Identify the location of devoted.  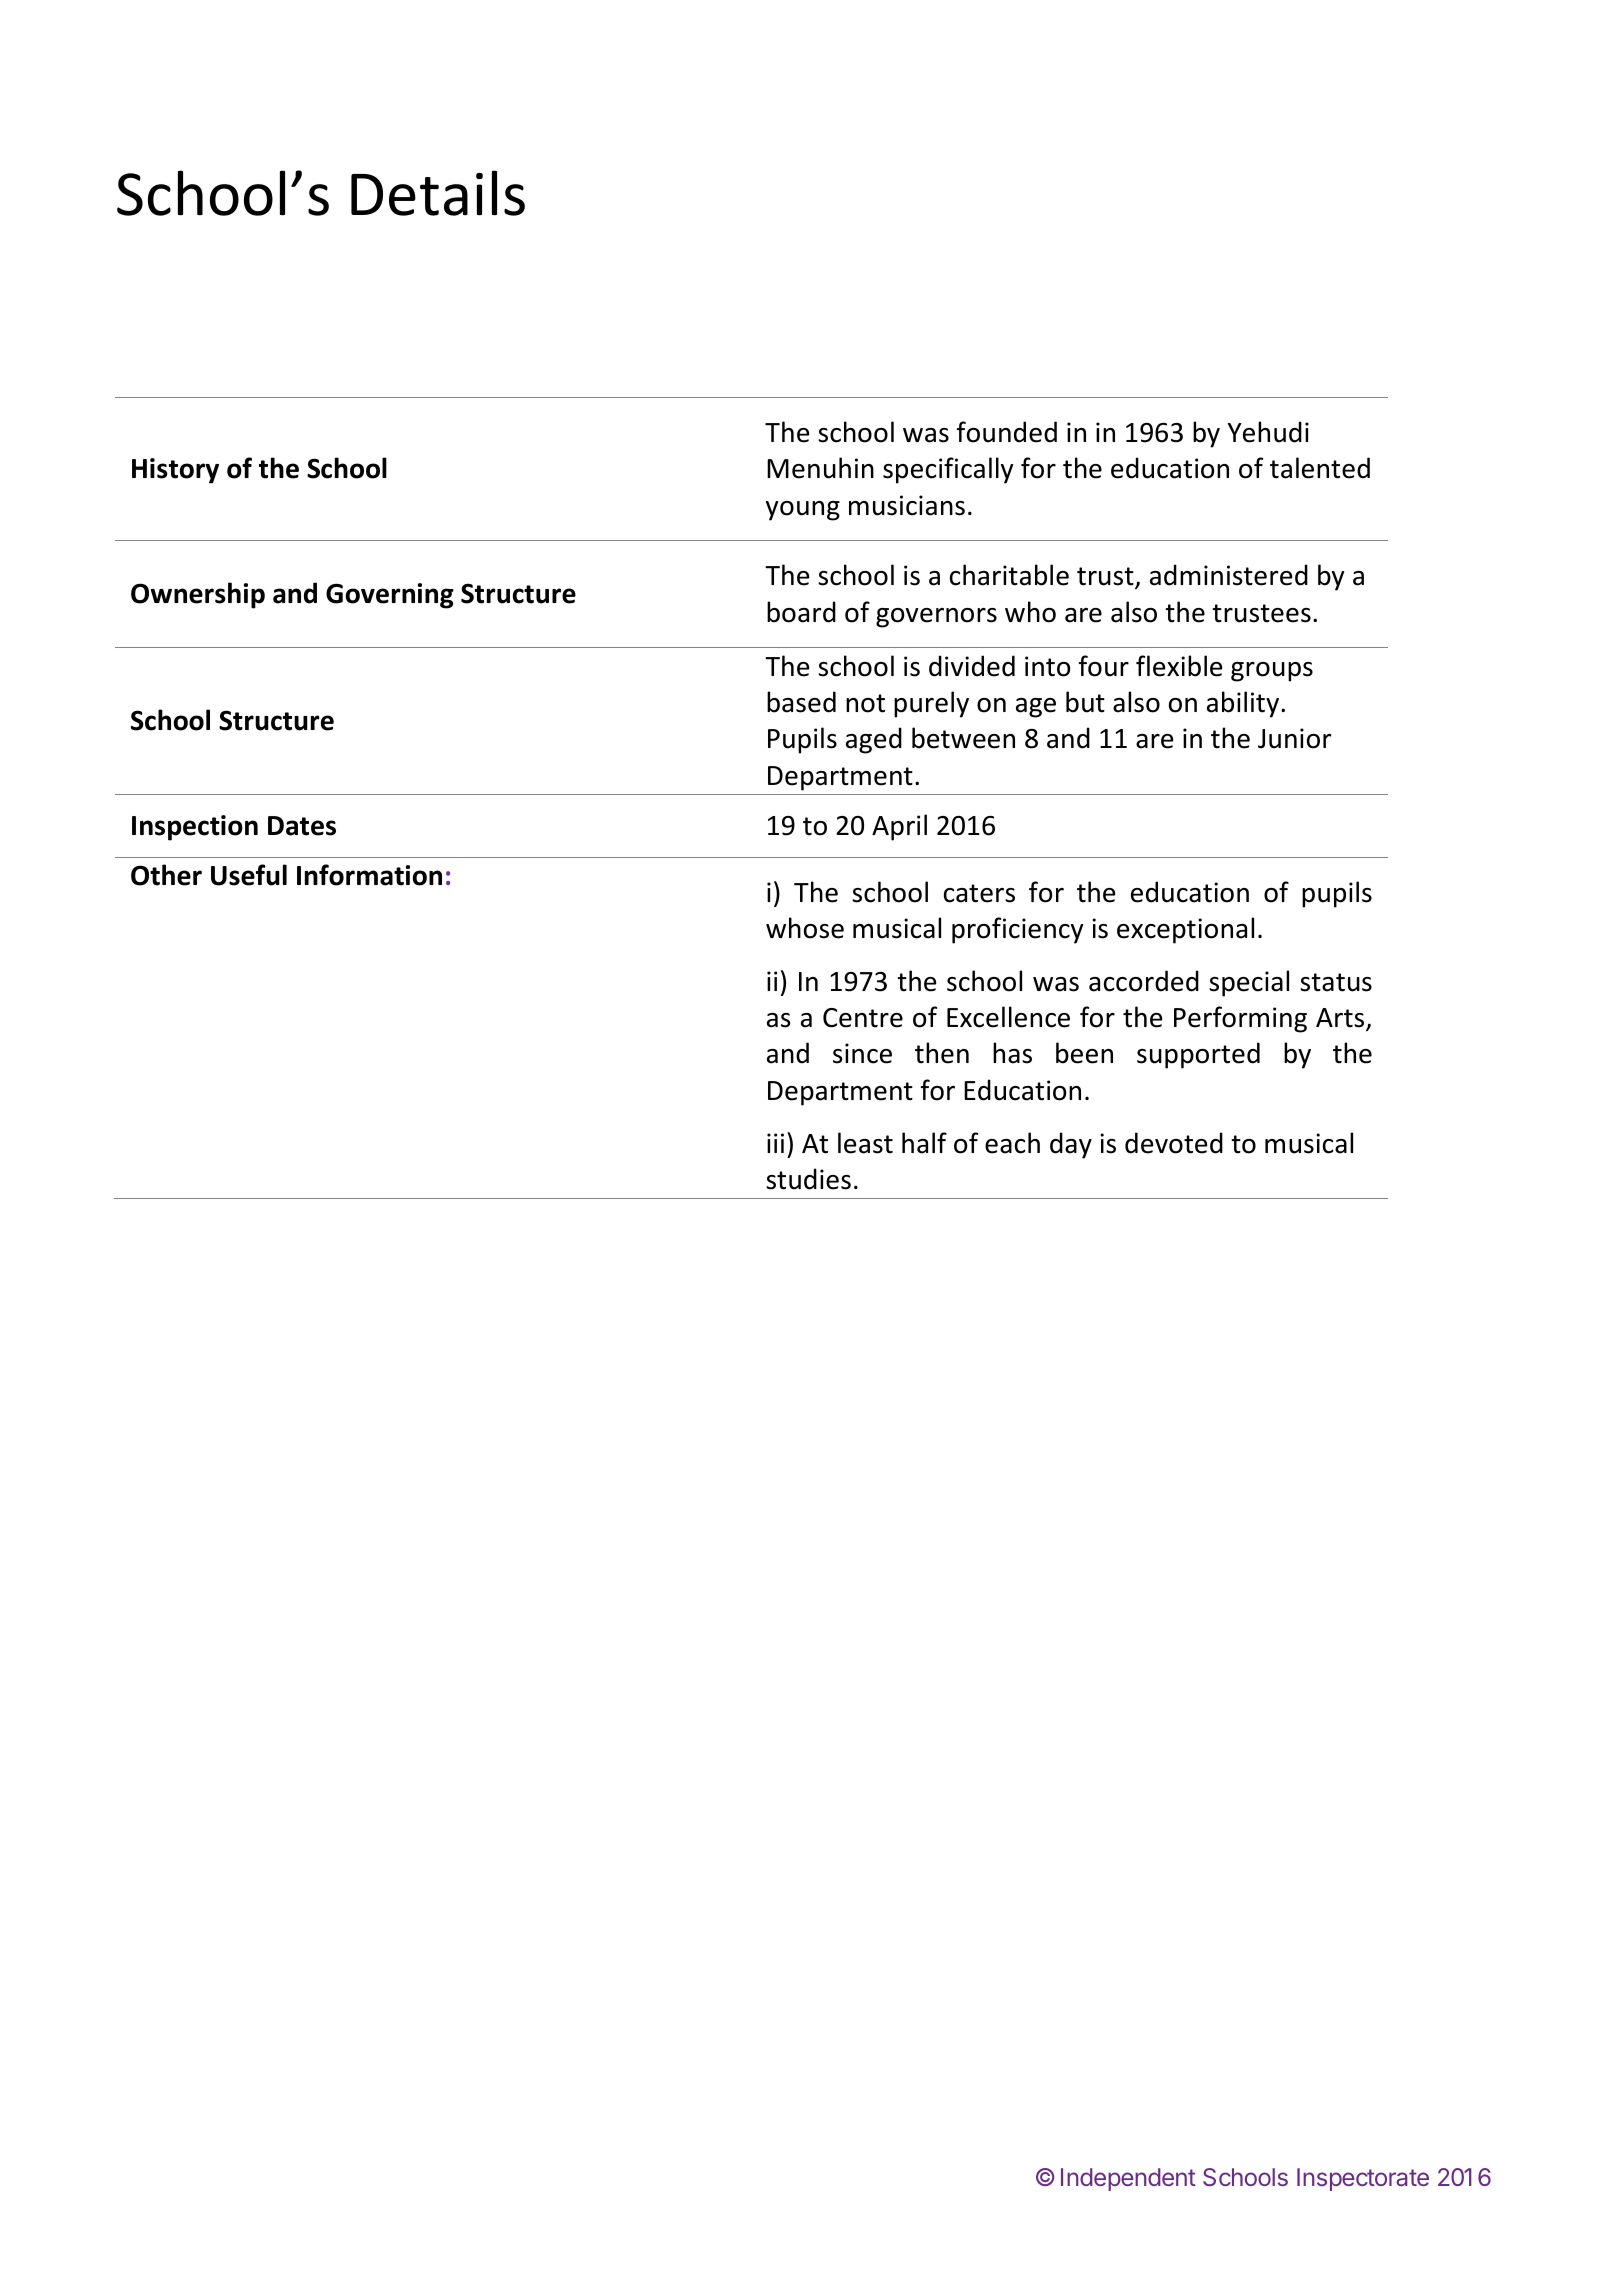
(1174, 1143).
